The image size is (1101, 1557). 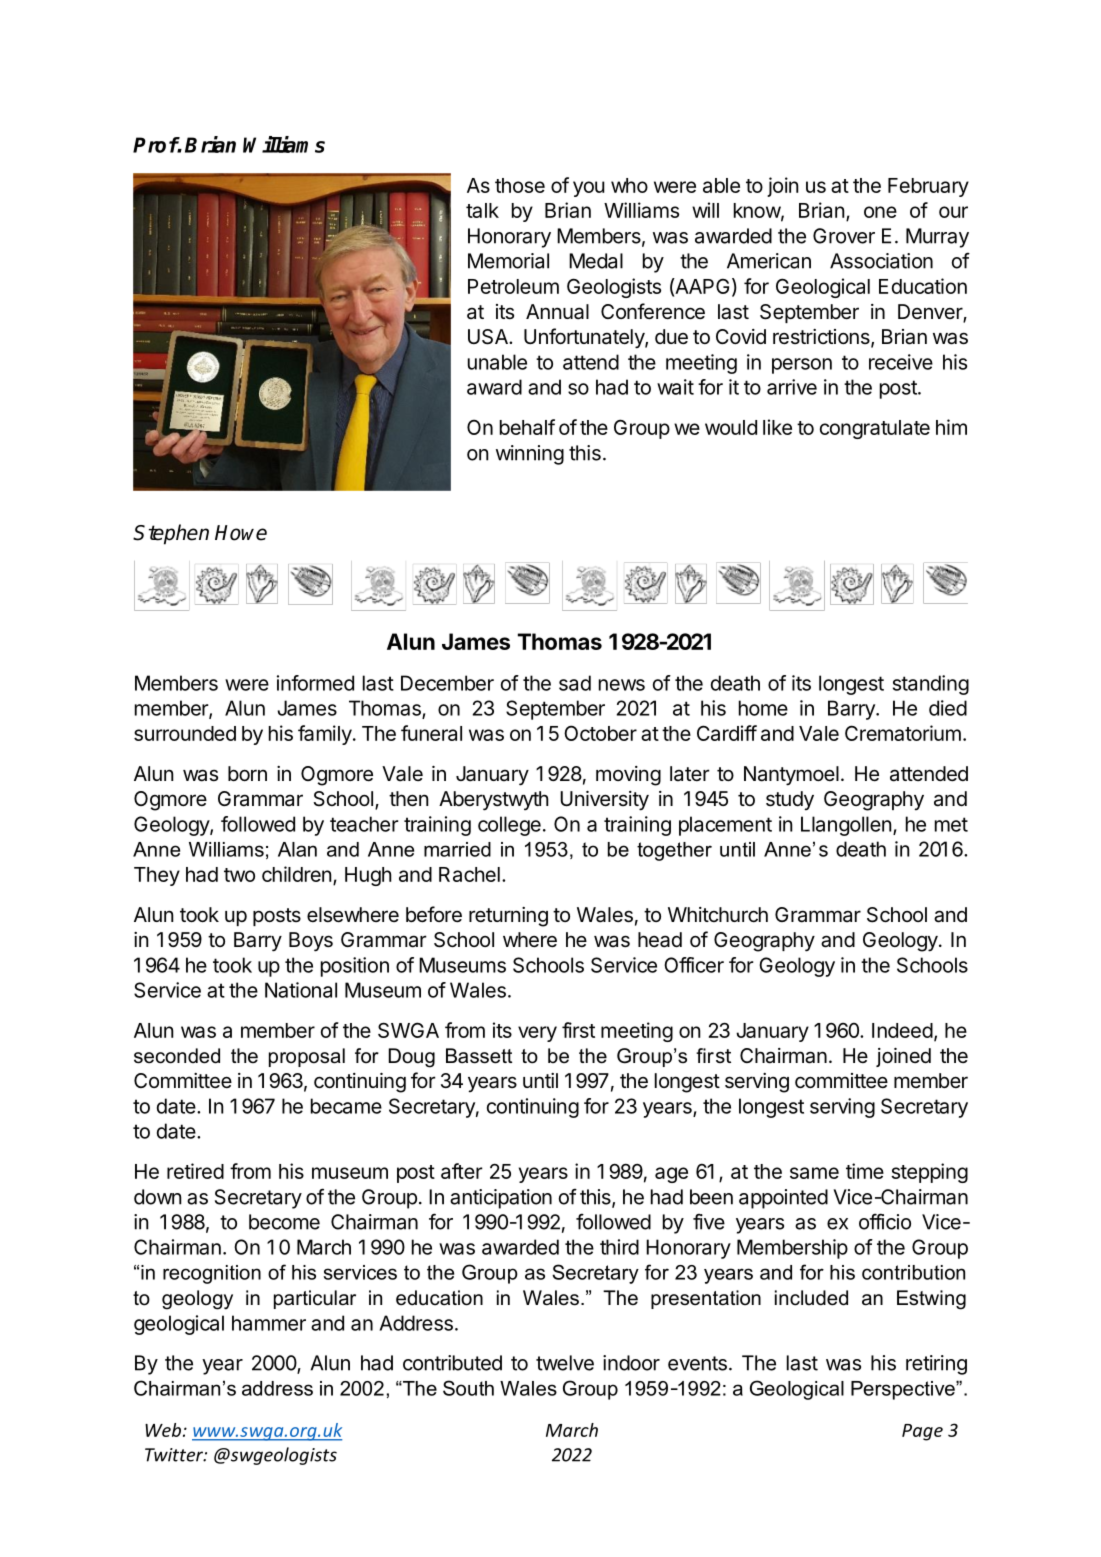 What do you see at coordinates (790, 801) in the screenshot?
I see `study` at bounding box center [790, 801].
